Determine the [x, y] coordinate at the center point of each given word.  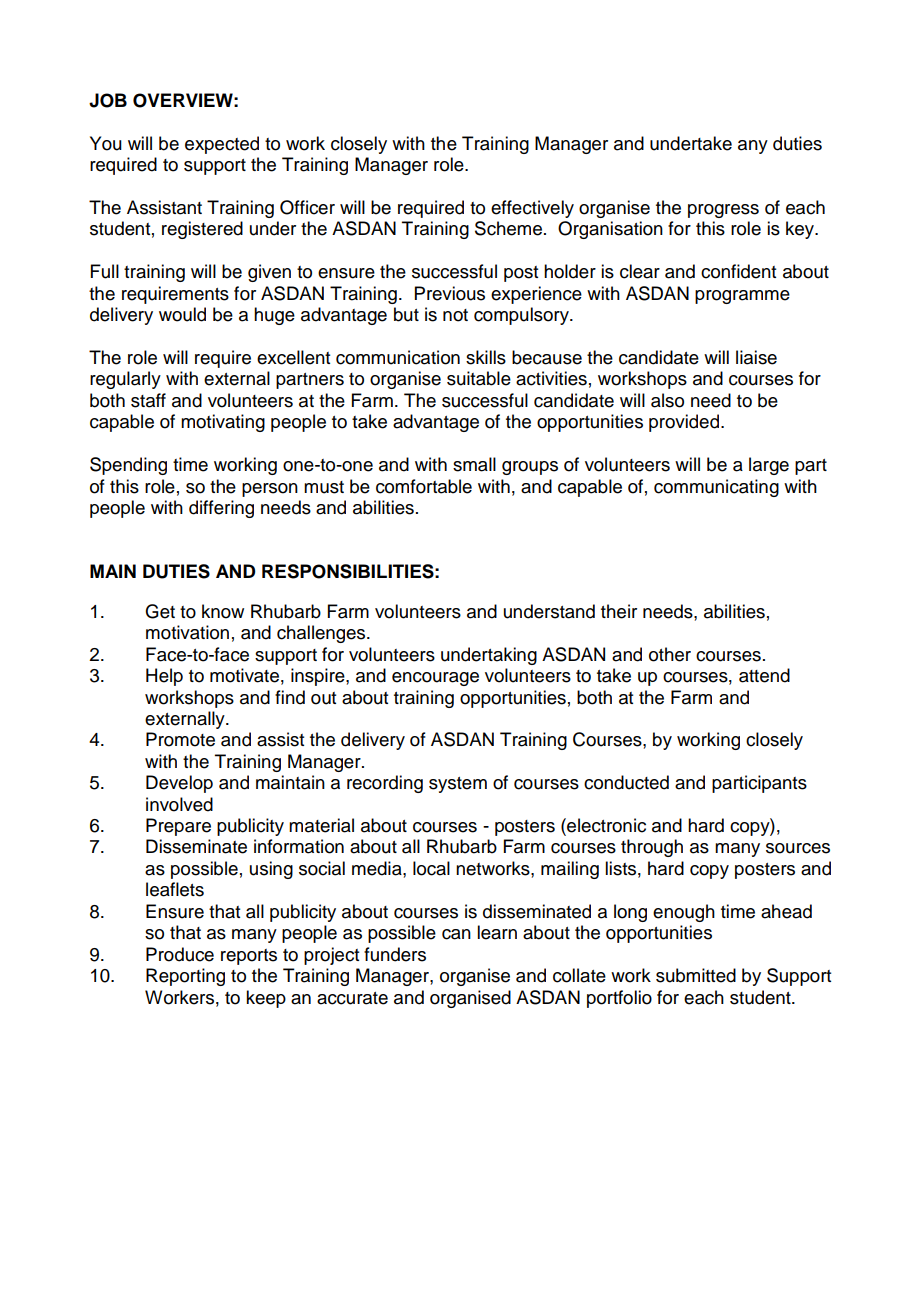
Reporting [185, 977]
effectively [532, 209]
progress [723, 211]
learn [497, 932]
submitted [696, 975]
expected [222, 145]
